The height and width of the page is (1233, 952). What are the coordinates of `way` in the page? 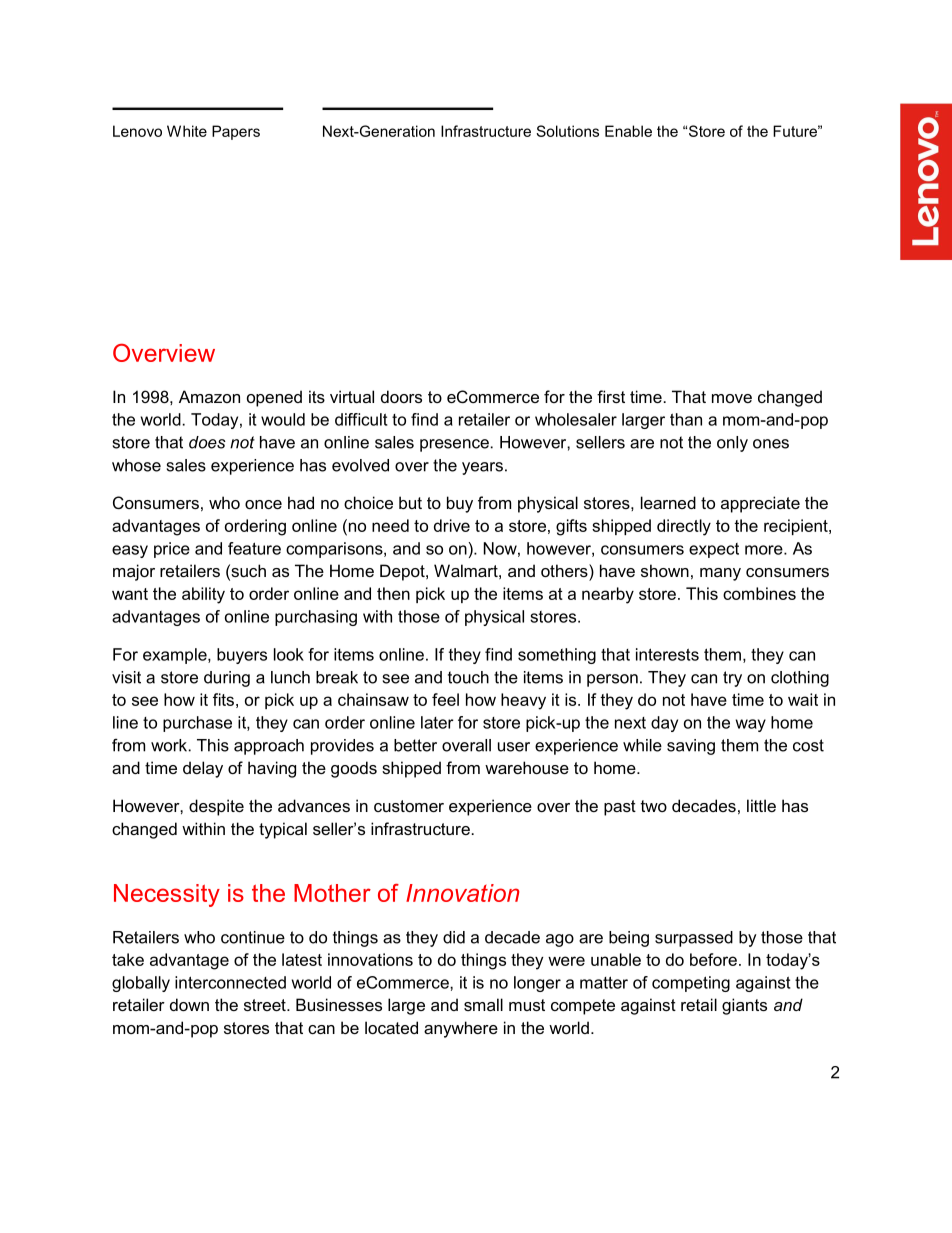 It's located at (751, 725).
